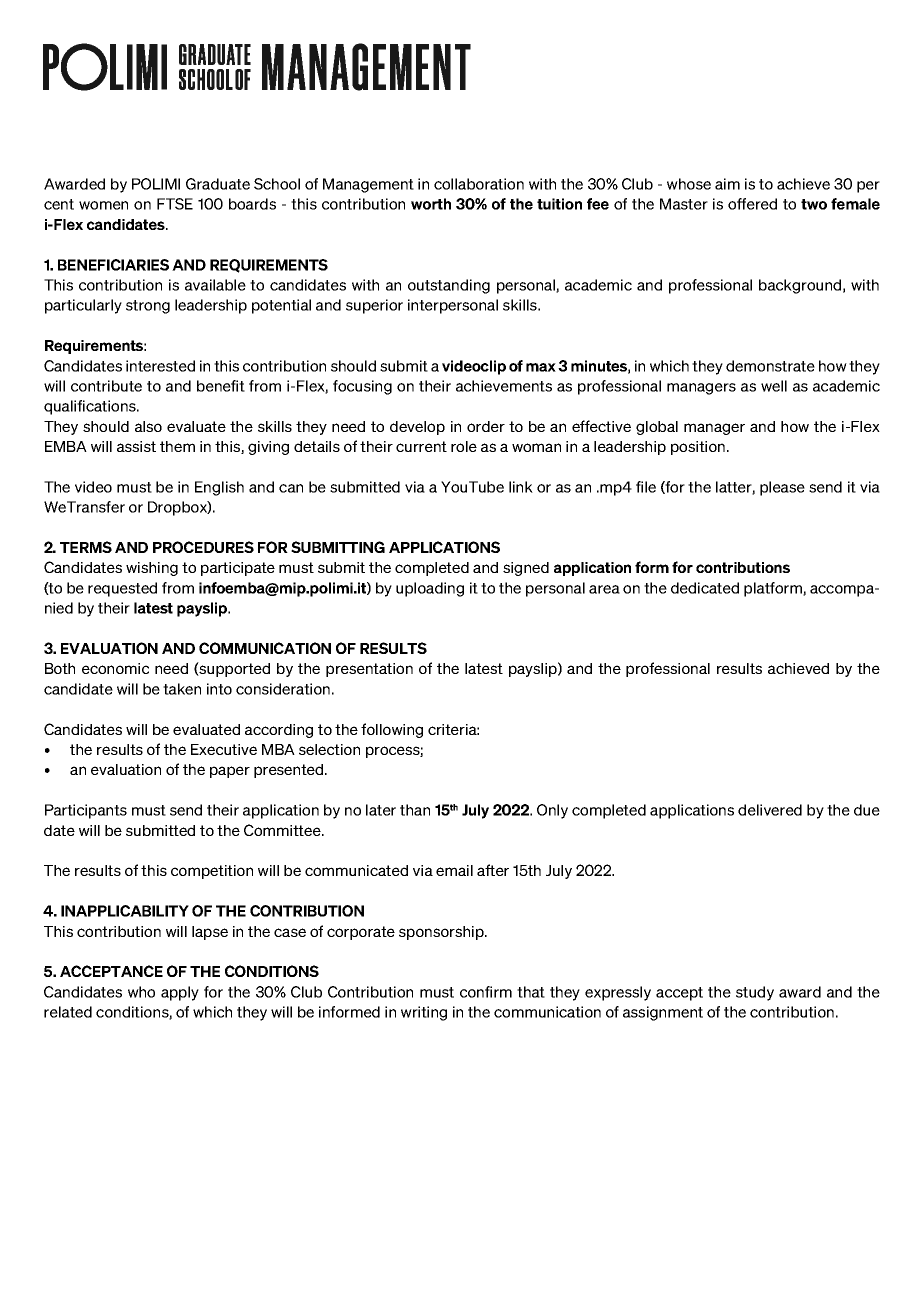 The width and height of the document is (924, 1308). I want to click on worth, so click(431, 204).
